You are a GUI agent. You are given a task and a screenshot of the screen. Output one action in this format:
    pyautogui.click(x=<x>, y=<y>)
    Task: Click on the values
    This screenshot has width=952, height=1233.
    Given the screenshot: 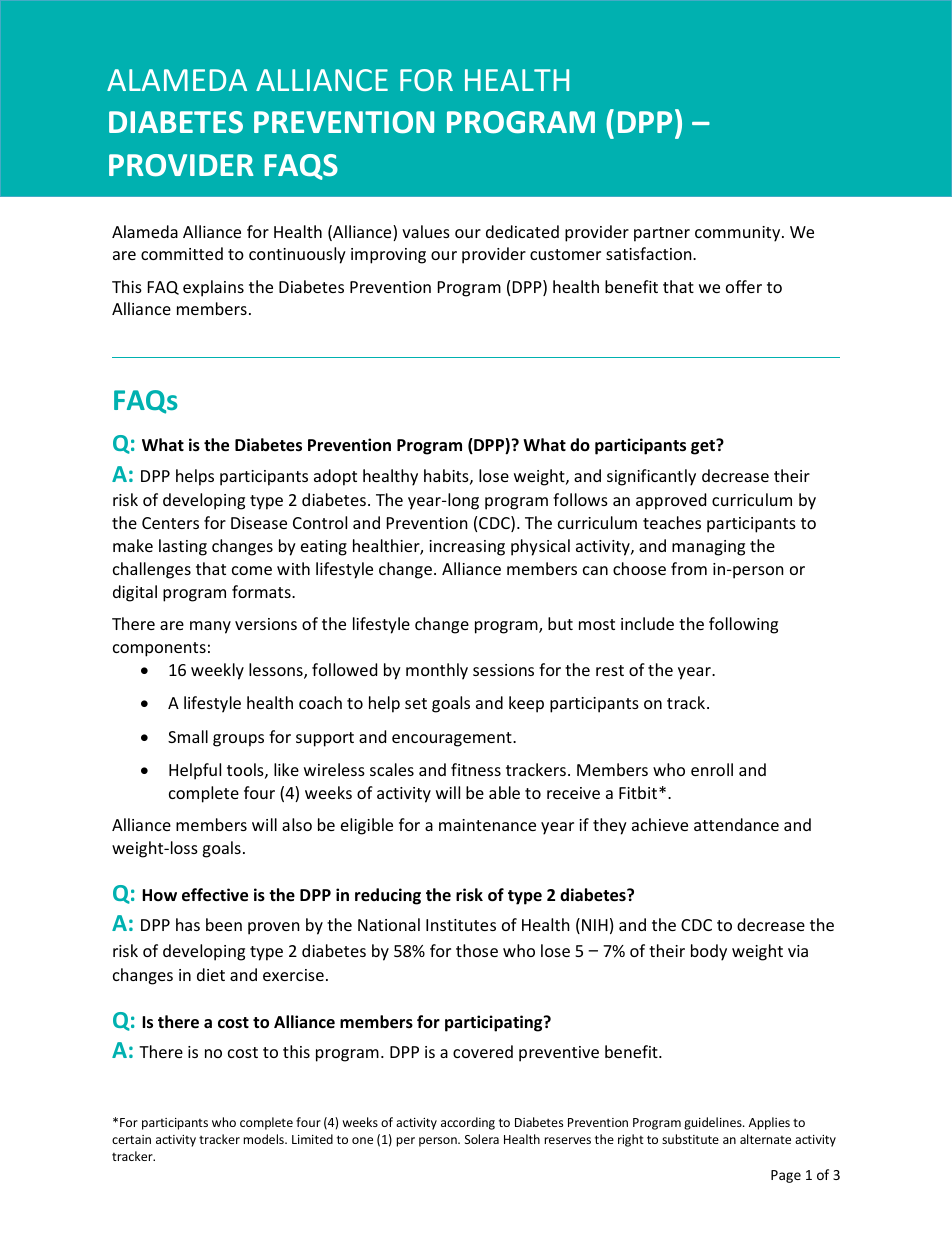 What is the action you would take?
    pyautogui.click(x=426, y=231)
